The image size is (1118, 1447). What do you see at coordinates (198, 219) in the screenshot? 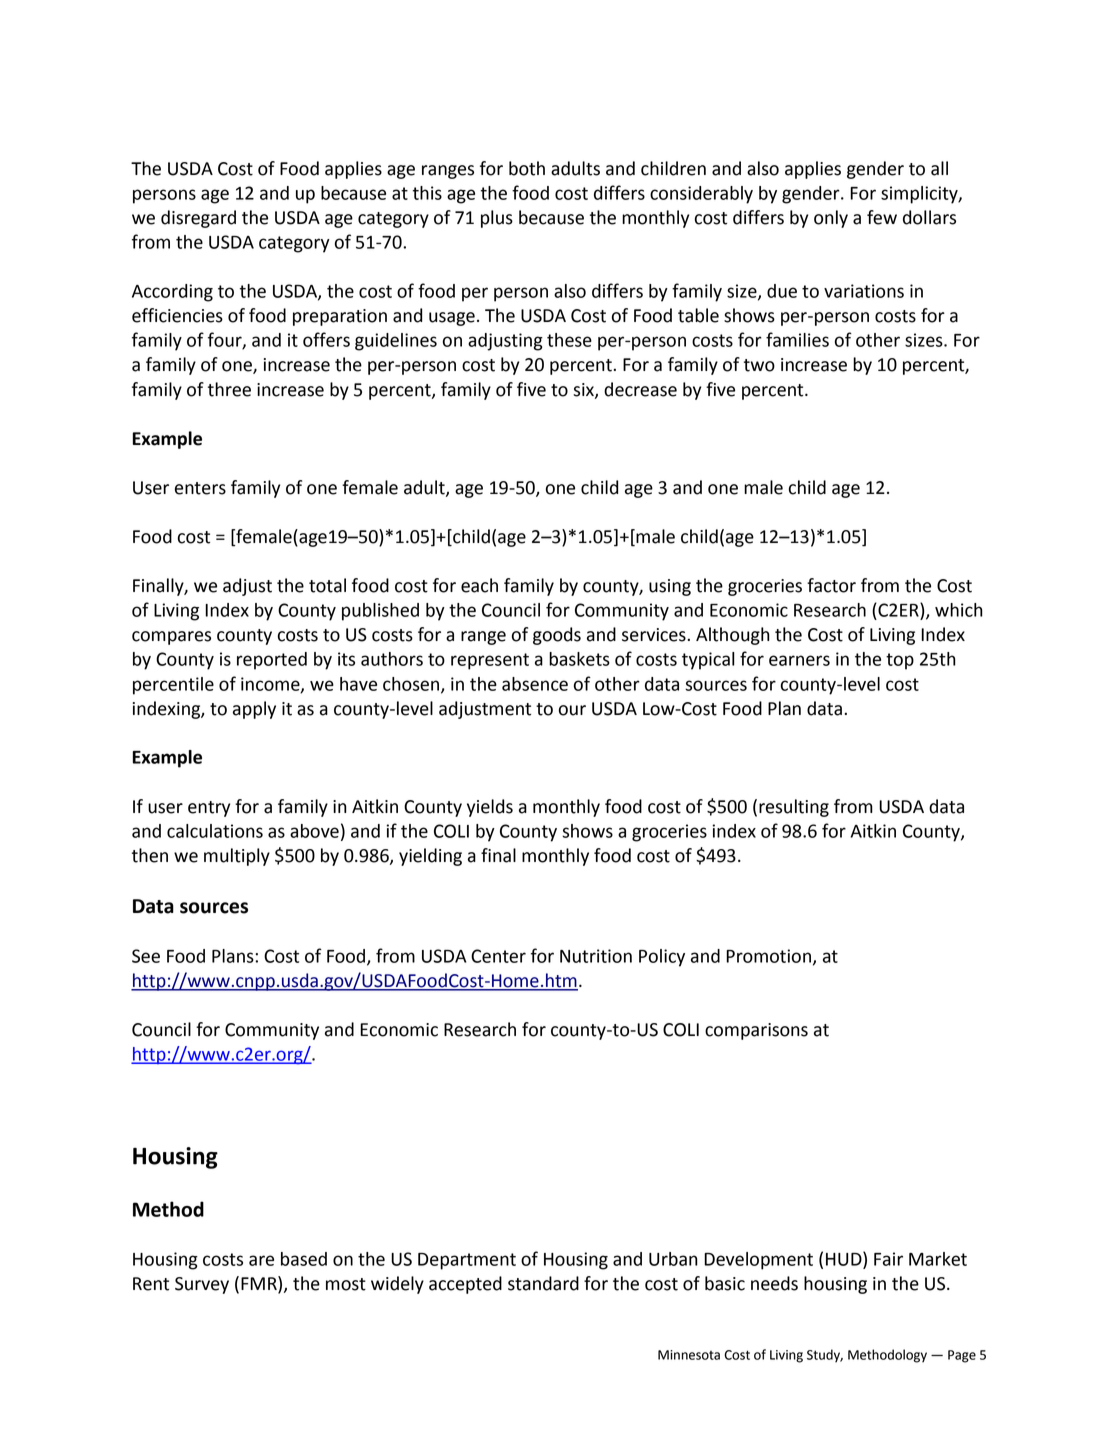
I see `disregard` at bounding box center [198, 219].
